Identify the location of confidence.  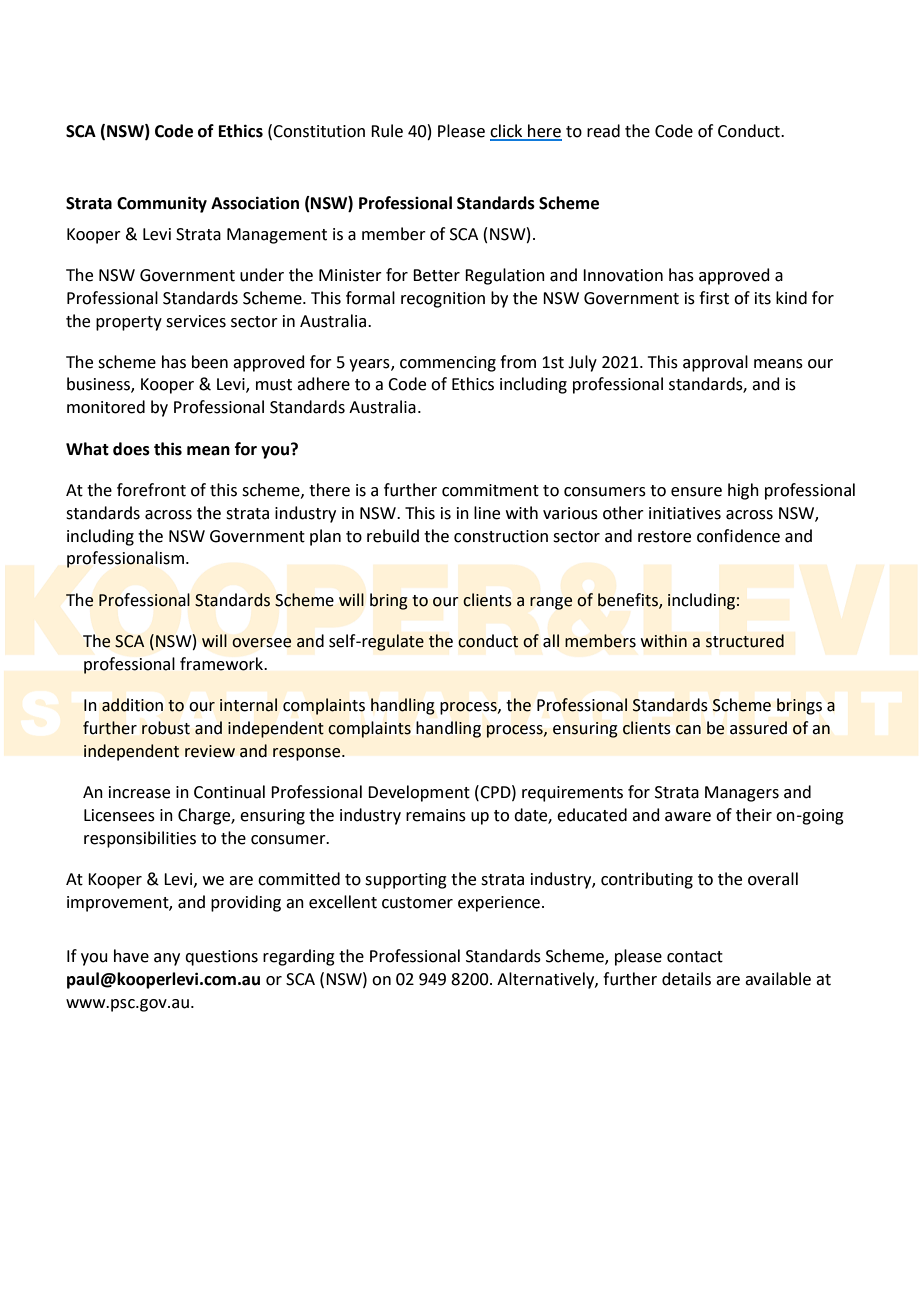
(738, 536).
